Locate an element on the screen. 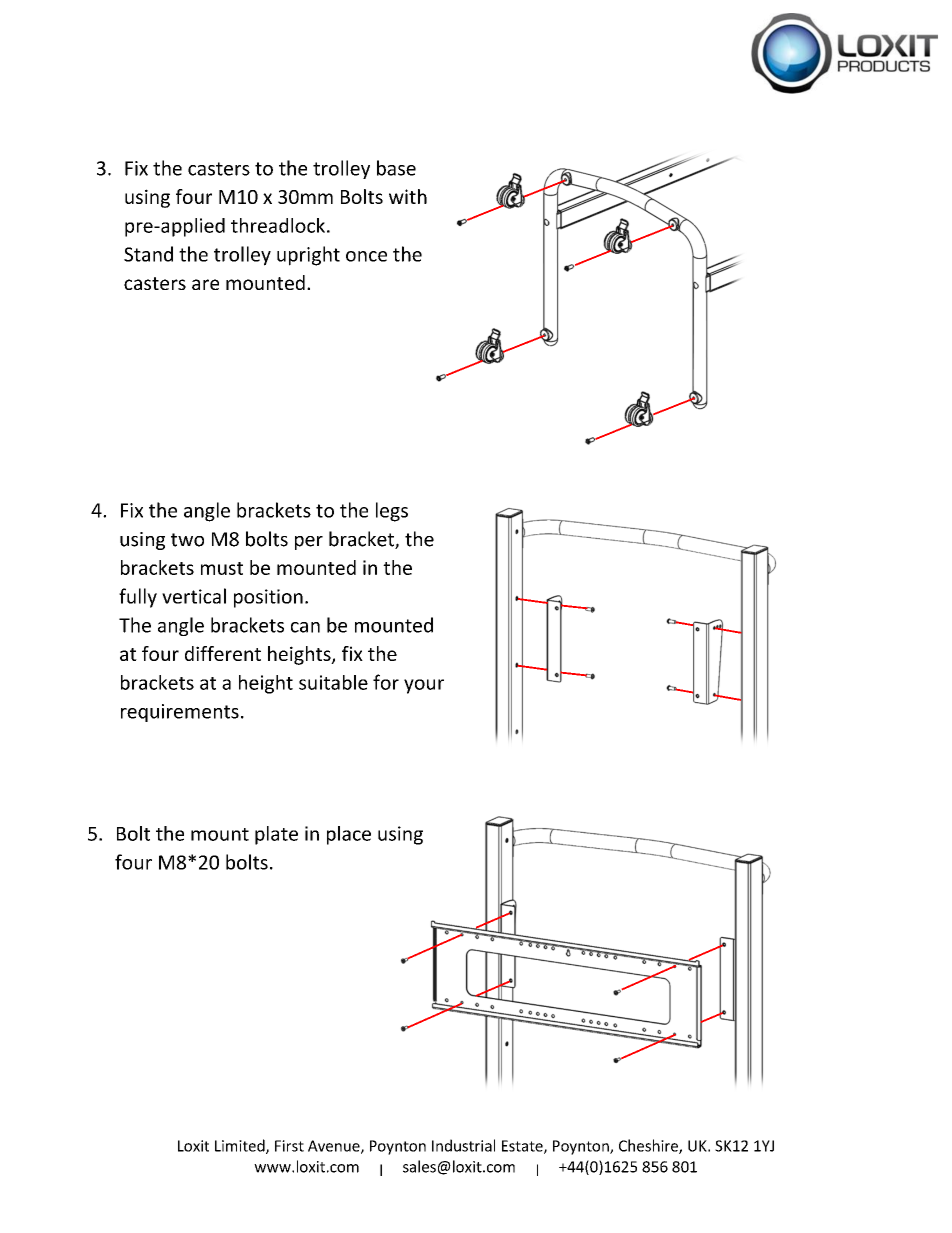 The image size is (952, 1233). Stand is located at coordinates (148, 254).
